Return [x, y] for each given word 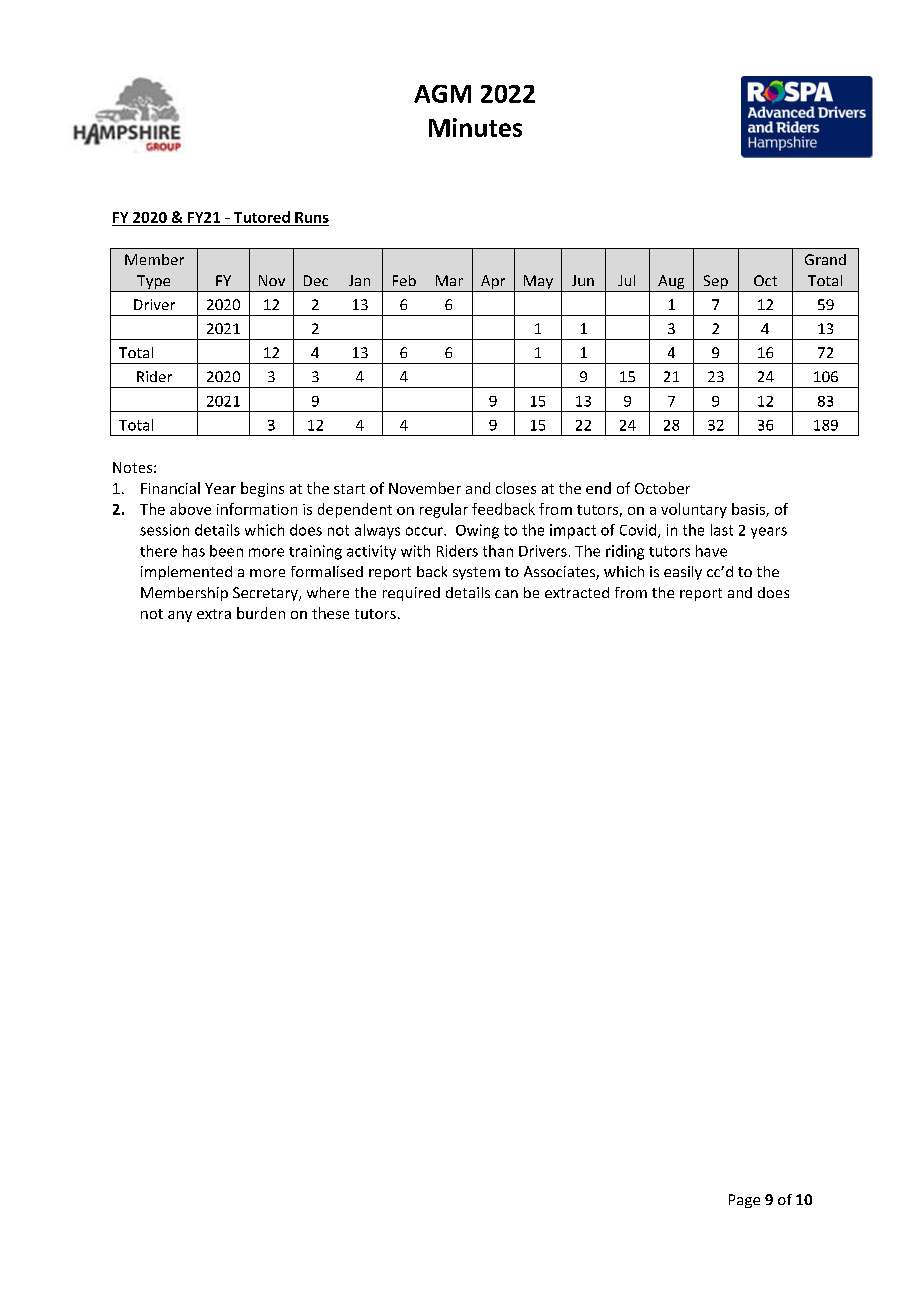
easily [683, 573]
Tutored [262, 217]
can [506, 594]
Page [744, 1201]
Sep [715, 283]
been [226, 551]
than [498, 551]
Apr [493, 283]
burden [261, 613]
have [711, 551]
